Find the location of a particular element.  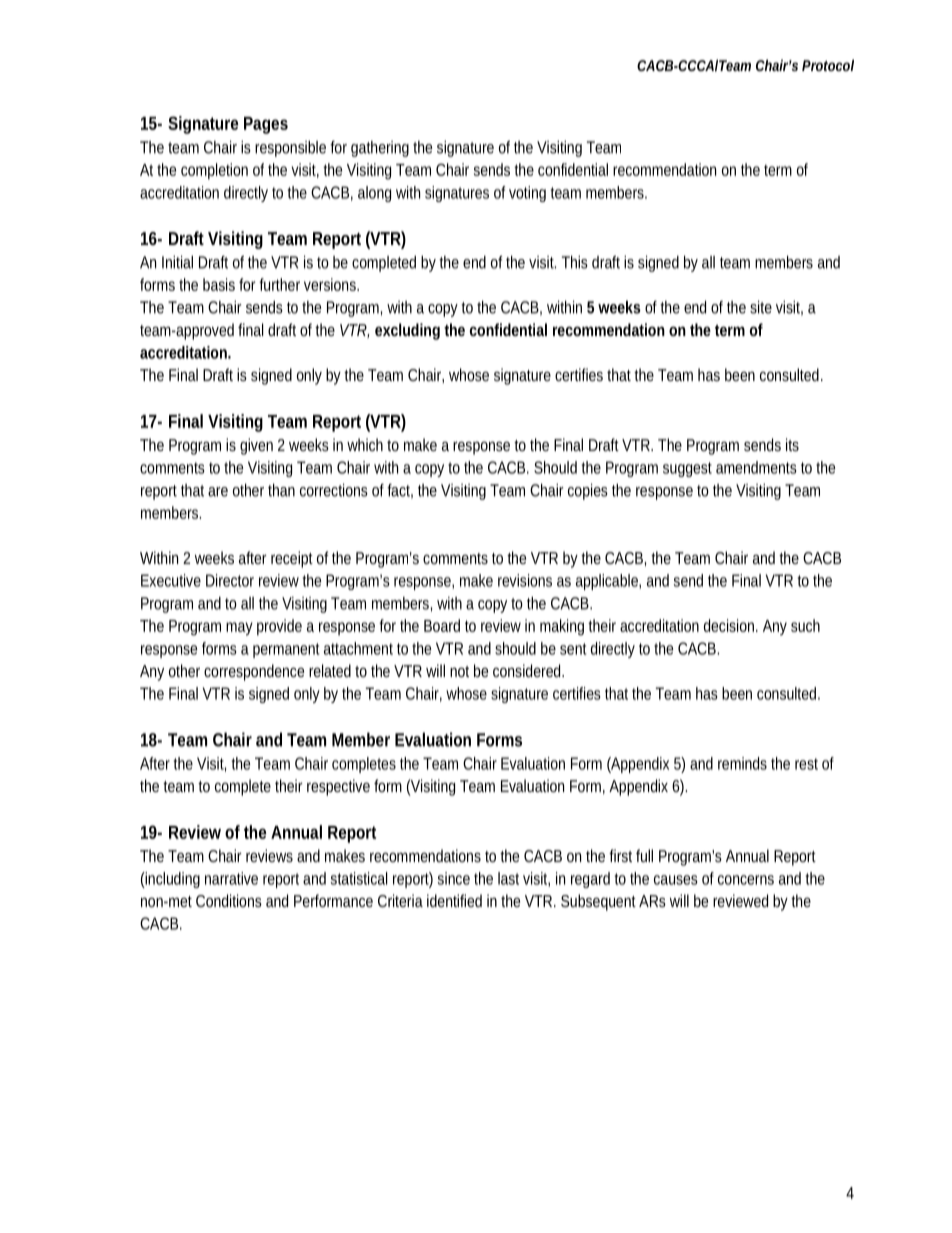

further is located at coordinates (279, 284).
